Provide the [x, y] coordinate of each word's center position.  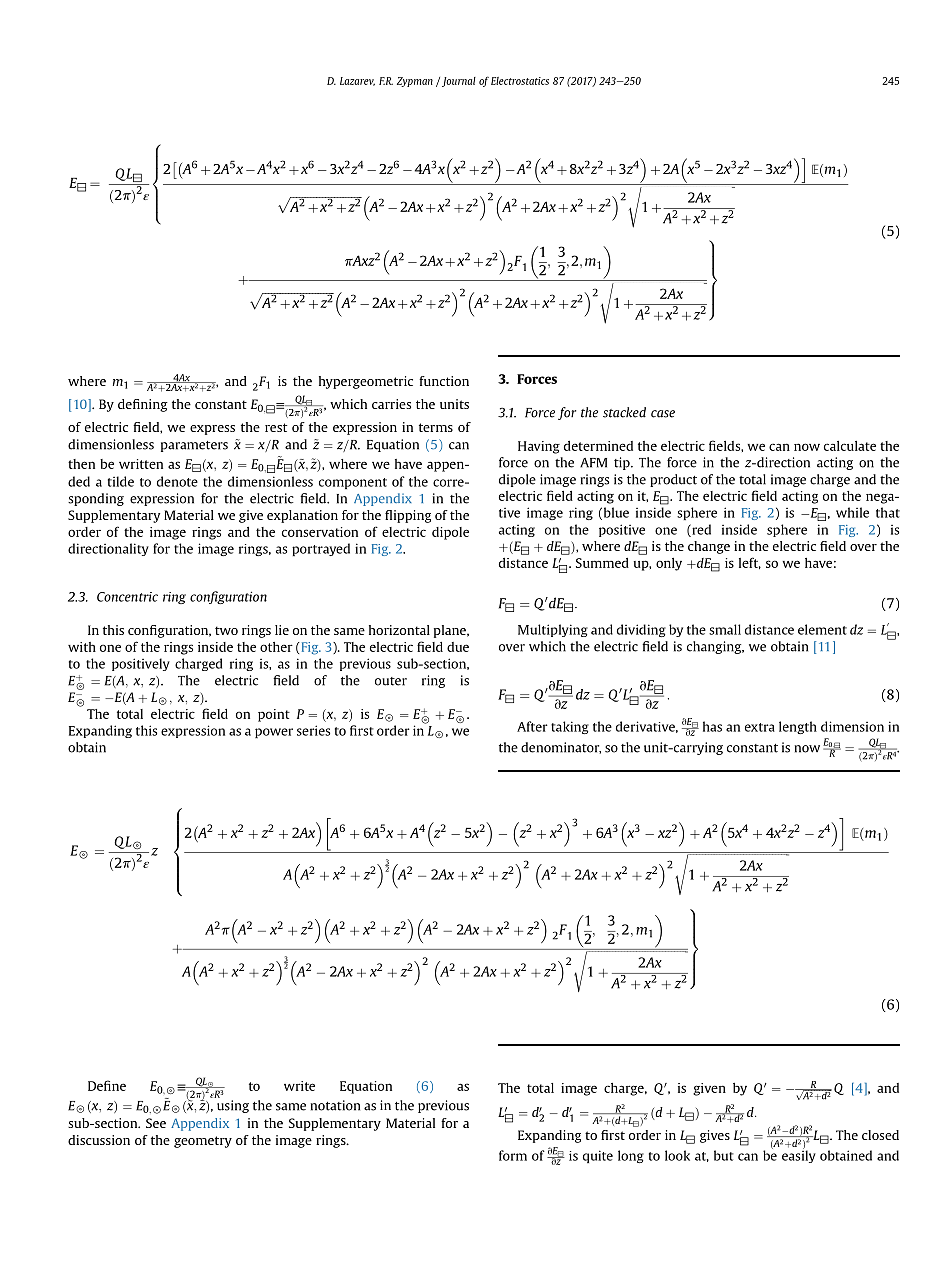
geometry [203, 1142]
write [299, 1086]
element [822, 629]
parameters [194, 446]
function [444, 381]
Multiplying [553, 630]
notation [335, 1105]
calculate [850, 446]
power [274, 733]
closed [880, 1135]
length [798, 727]
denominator [561, 748]
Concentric [127, 597]
